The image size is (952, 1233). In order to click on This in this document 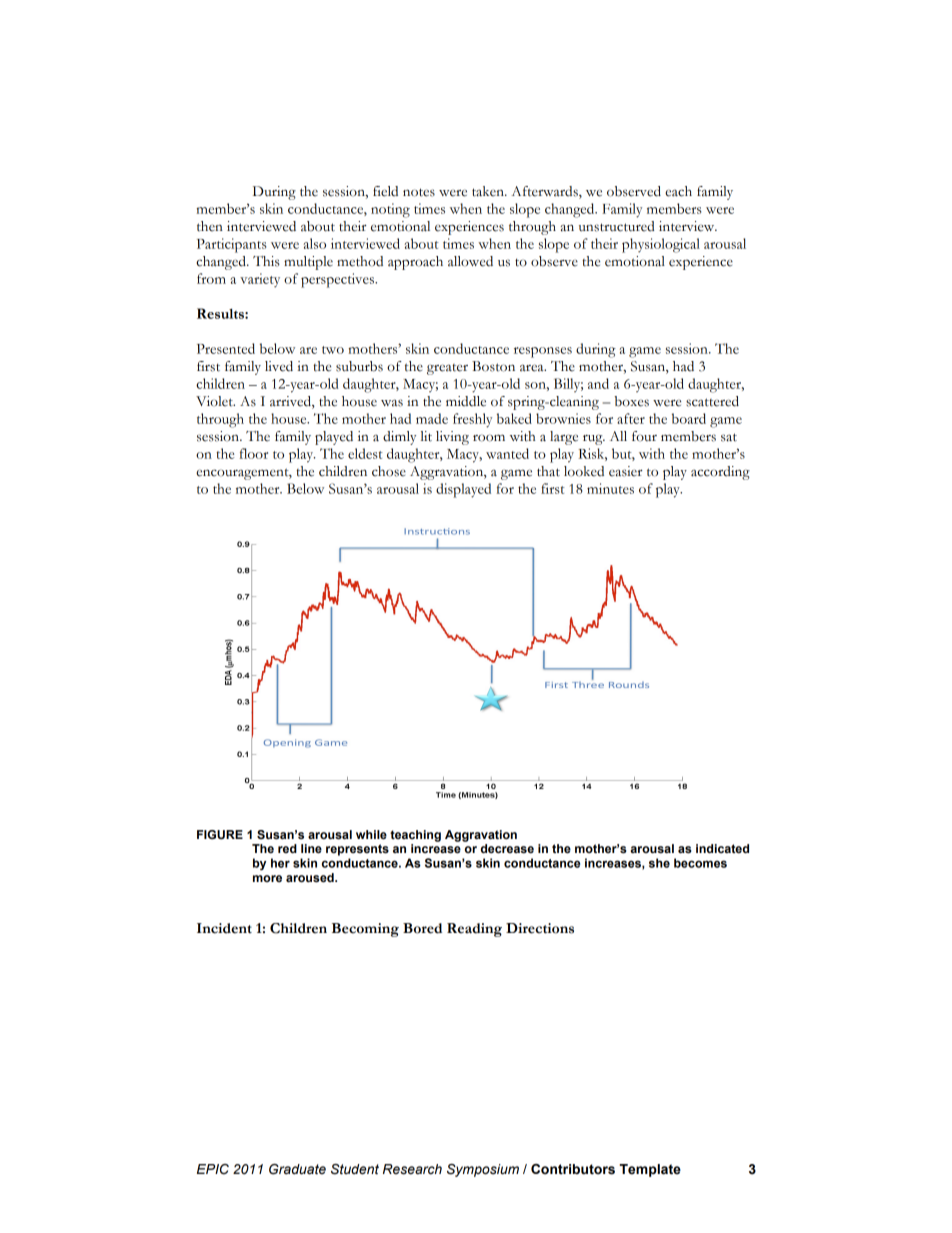, I will do `click(266, 261)`.
